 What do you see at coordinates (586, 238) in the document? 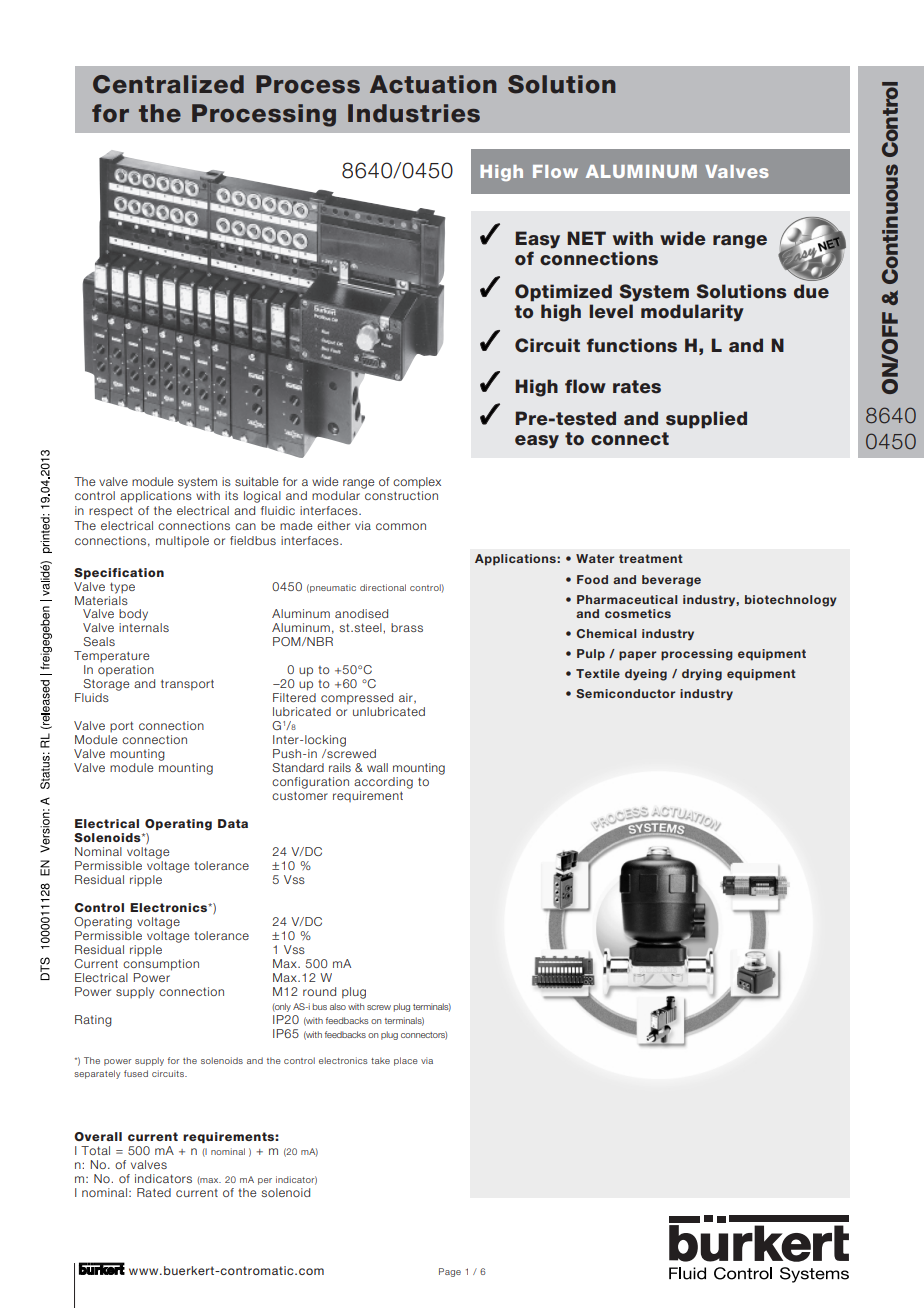
I see `NET` at bounding box center [586, 238].
